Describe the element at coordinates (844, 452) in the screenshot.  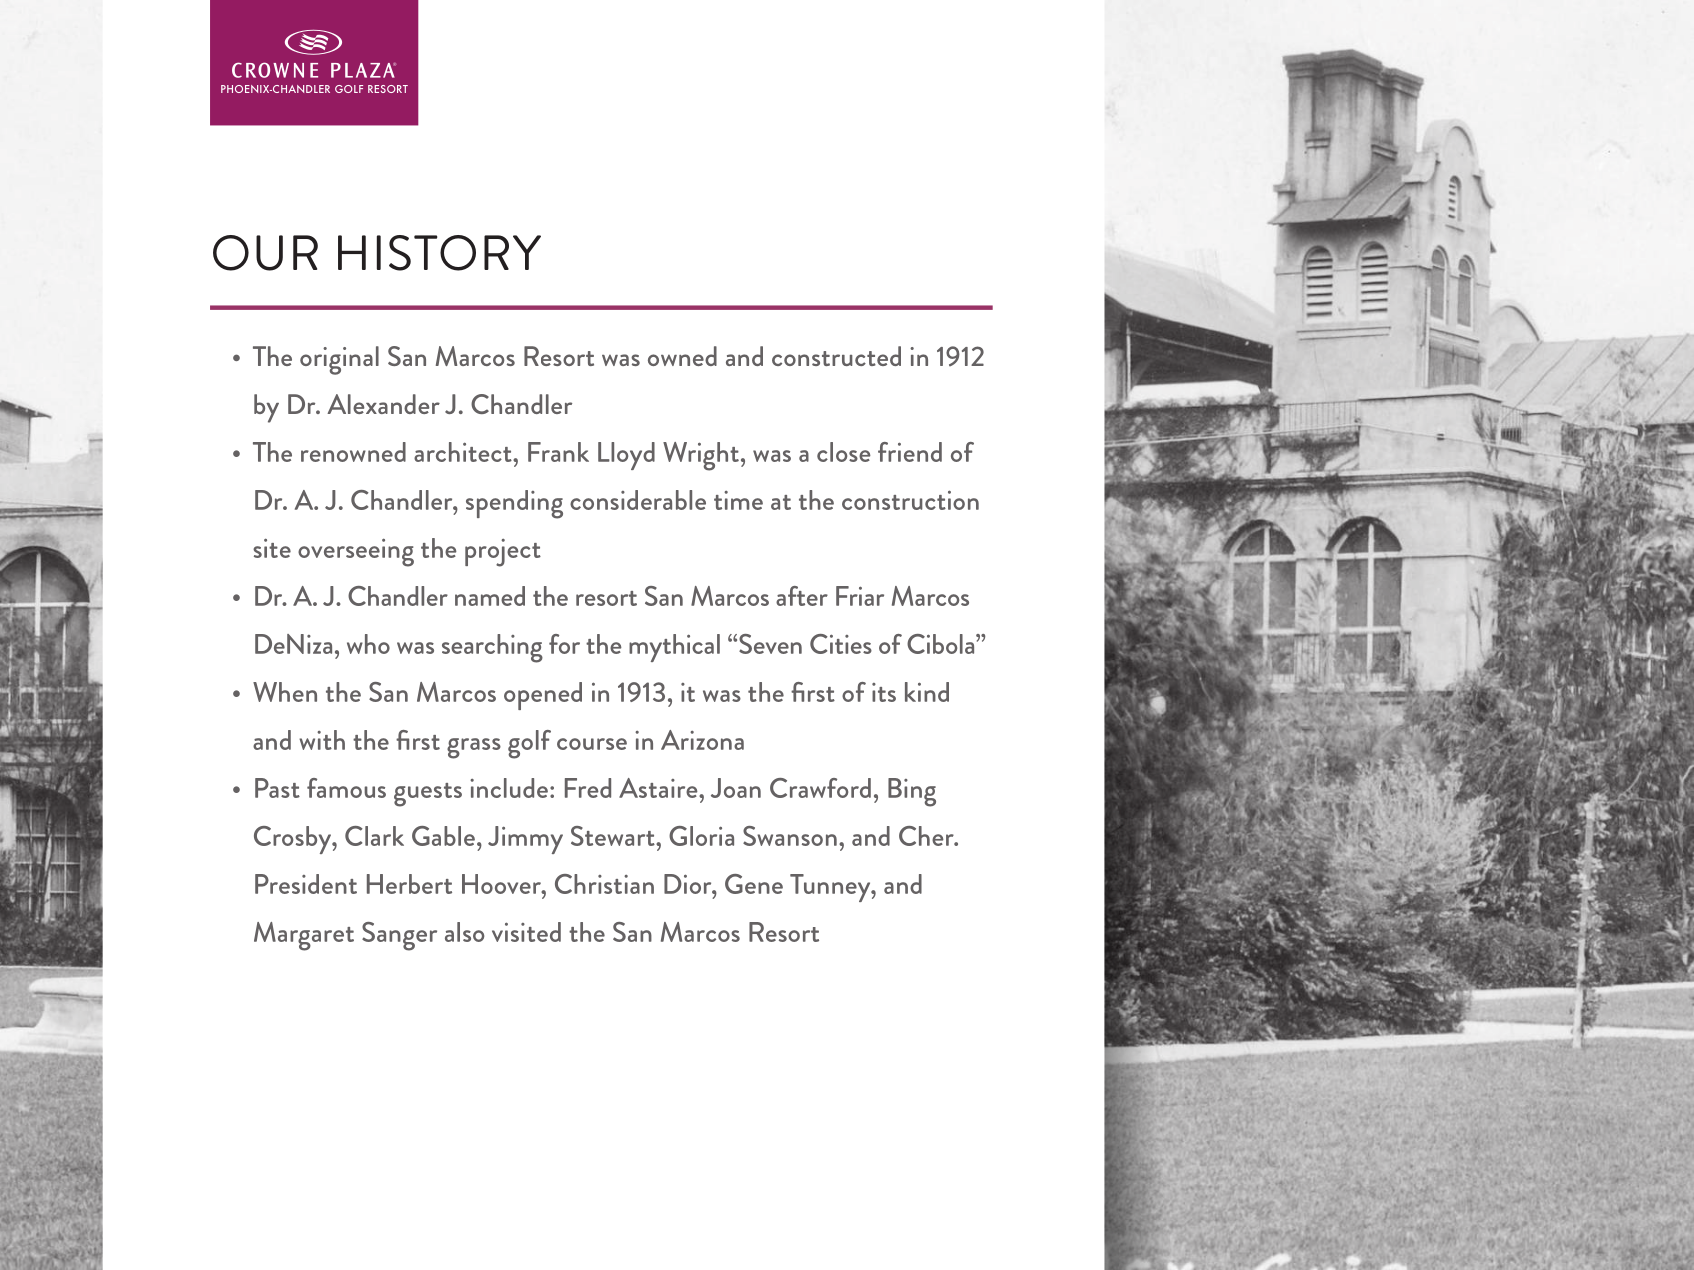
I see `close` at that location.
